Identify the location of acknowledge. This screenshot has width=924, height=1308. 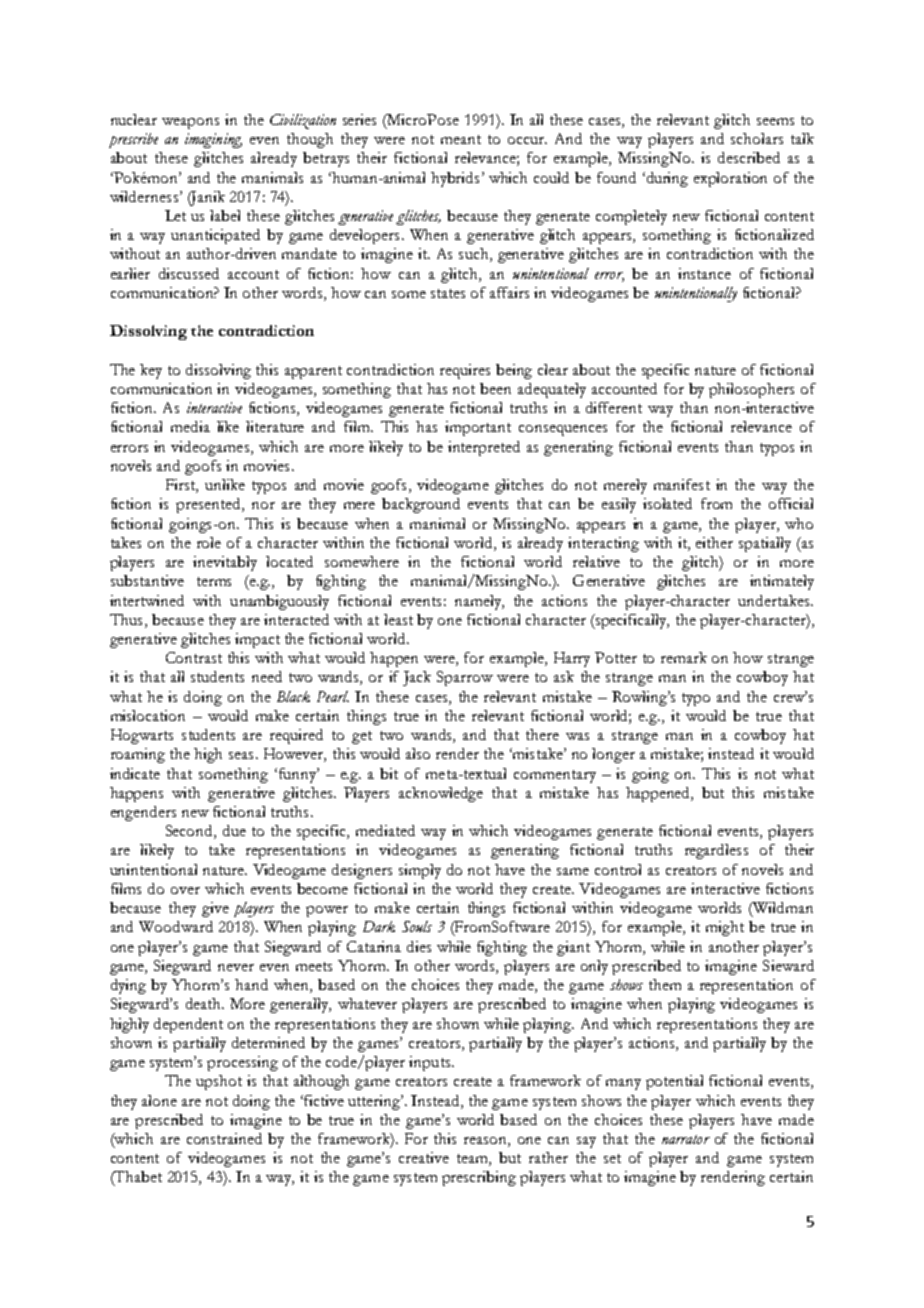
(441, 794).
